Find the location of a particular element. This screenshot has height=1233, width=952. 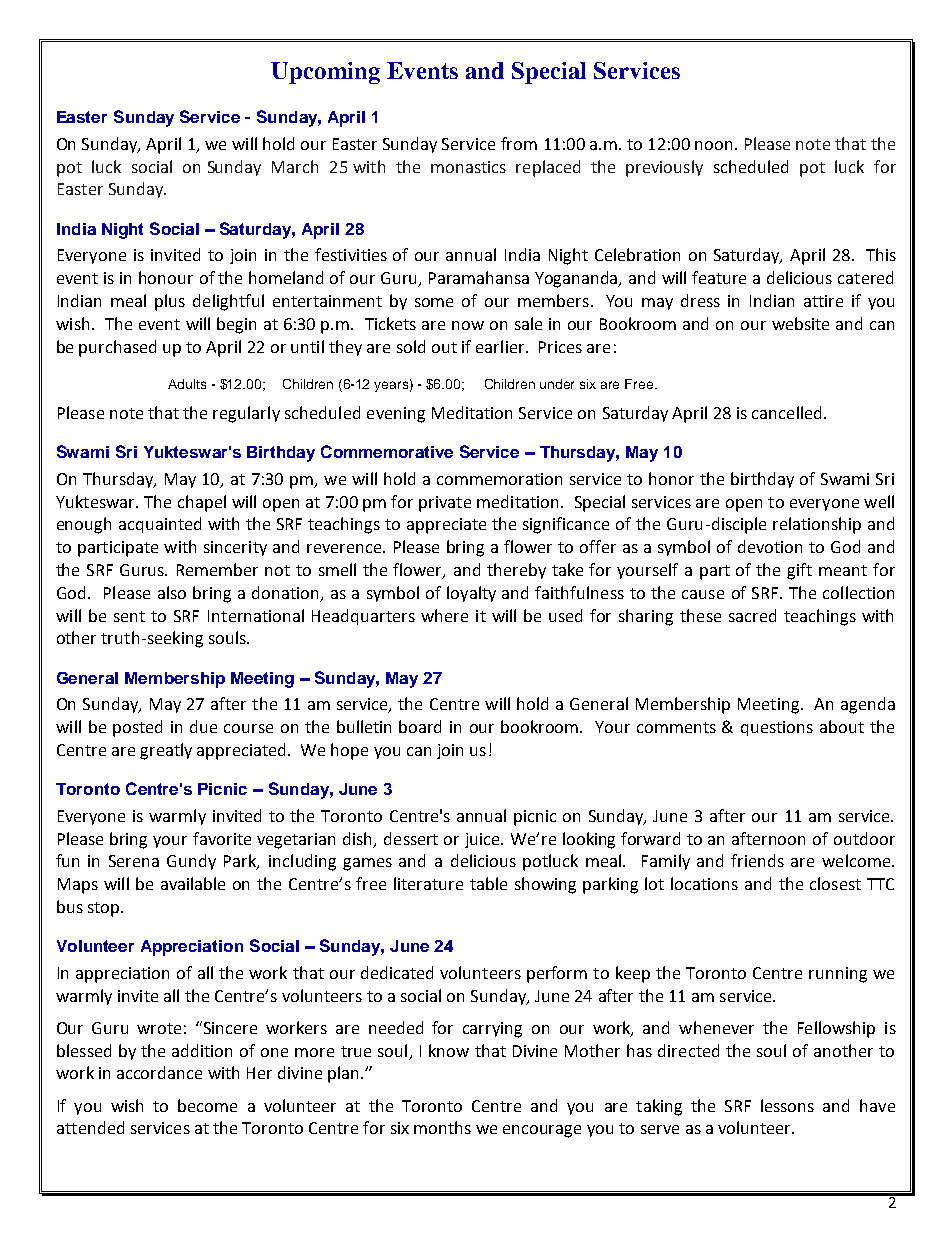

questions is located at coordinates (777, 728).
